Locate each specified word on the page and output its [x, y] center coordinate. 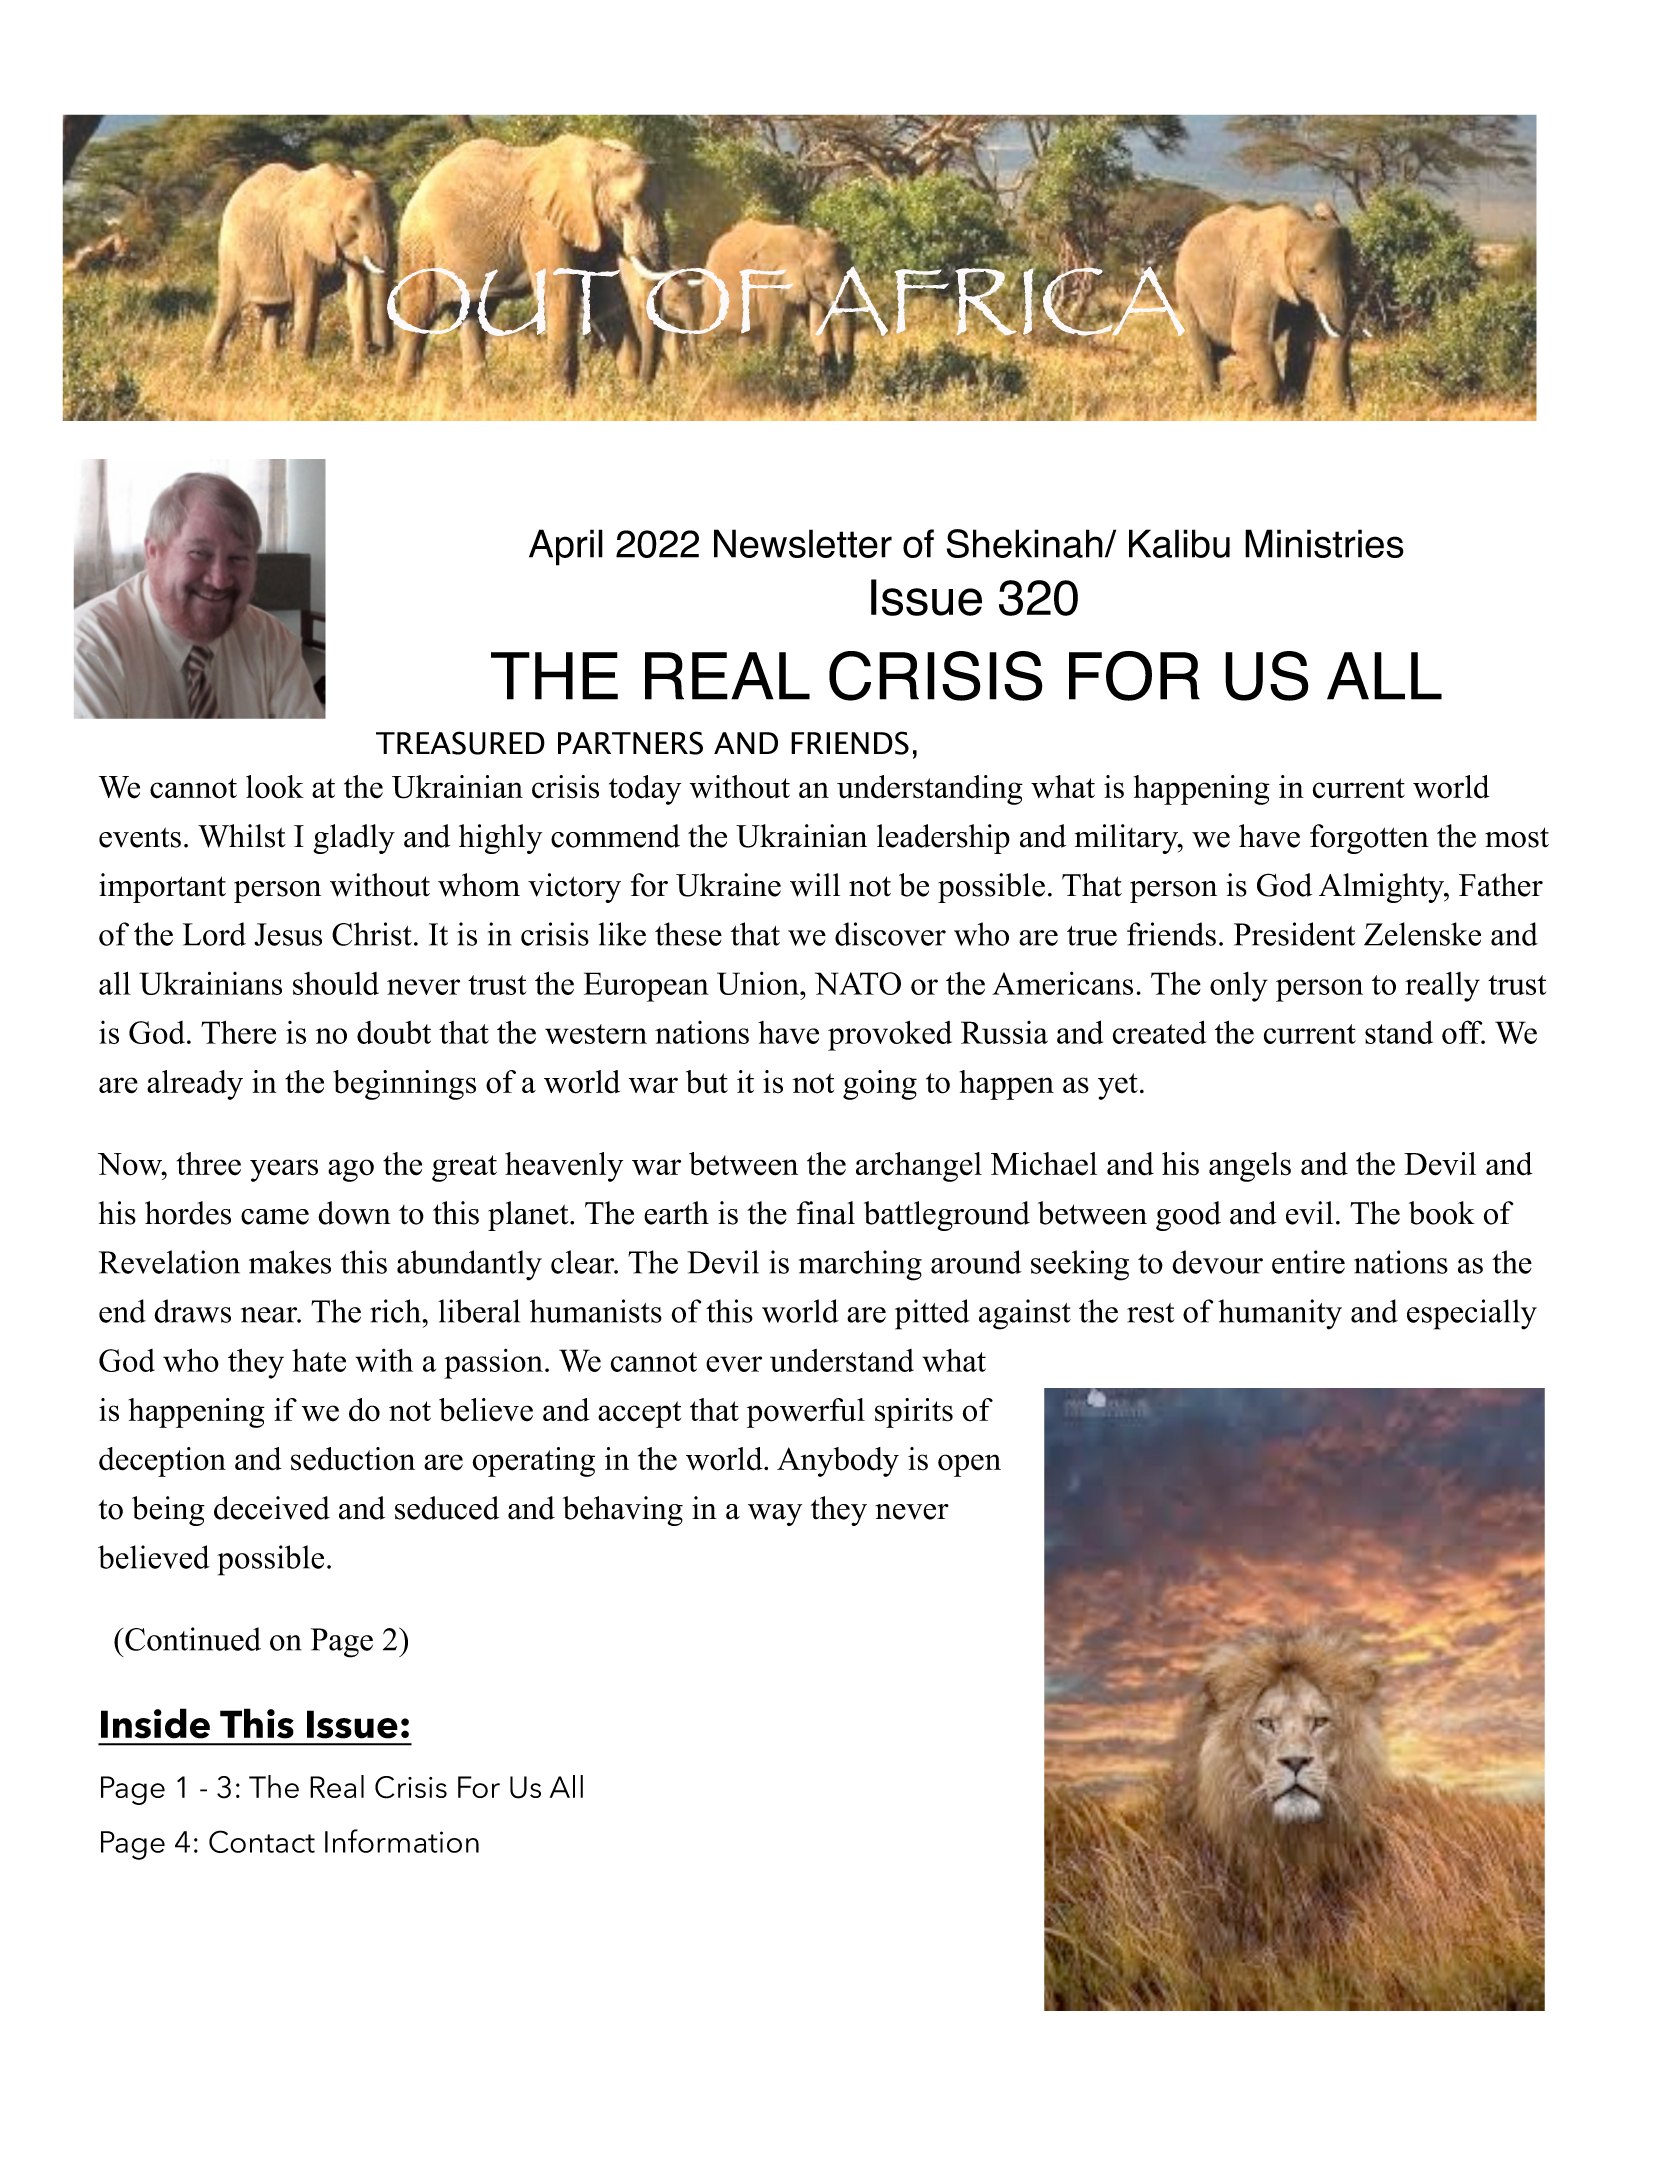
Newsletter [803, 543]
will [815, 885]
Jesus [288, 934]
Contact [262, 1841]
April [566, 547]
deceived [272, 1508]
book [1442, 1213]
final [826, 1213]
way [775, 1515]
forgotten [1369, 839]
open [969, 1465]
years [284, 1170]
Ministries [1324, 543]
